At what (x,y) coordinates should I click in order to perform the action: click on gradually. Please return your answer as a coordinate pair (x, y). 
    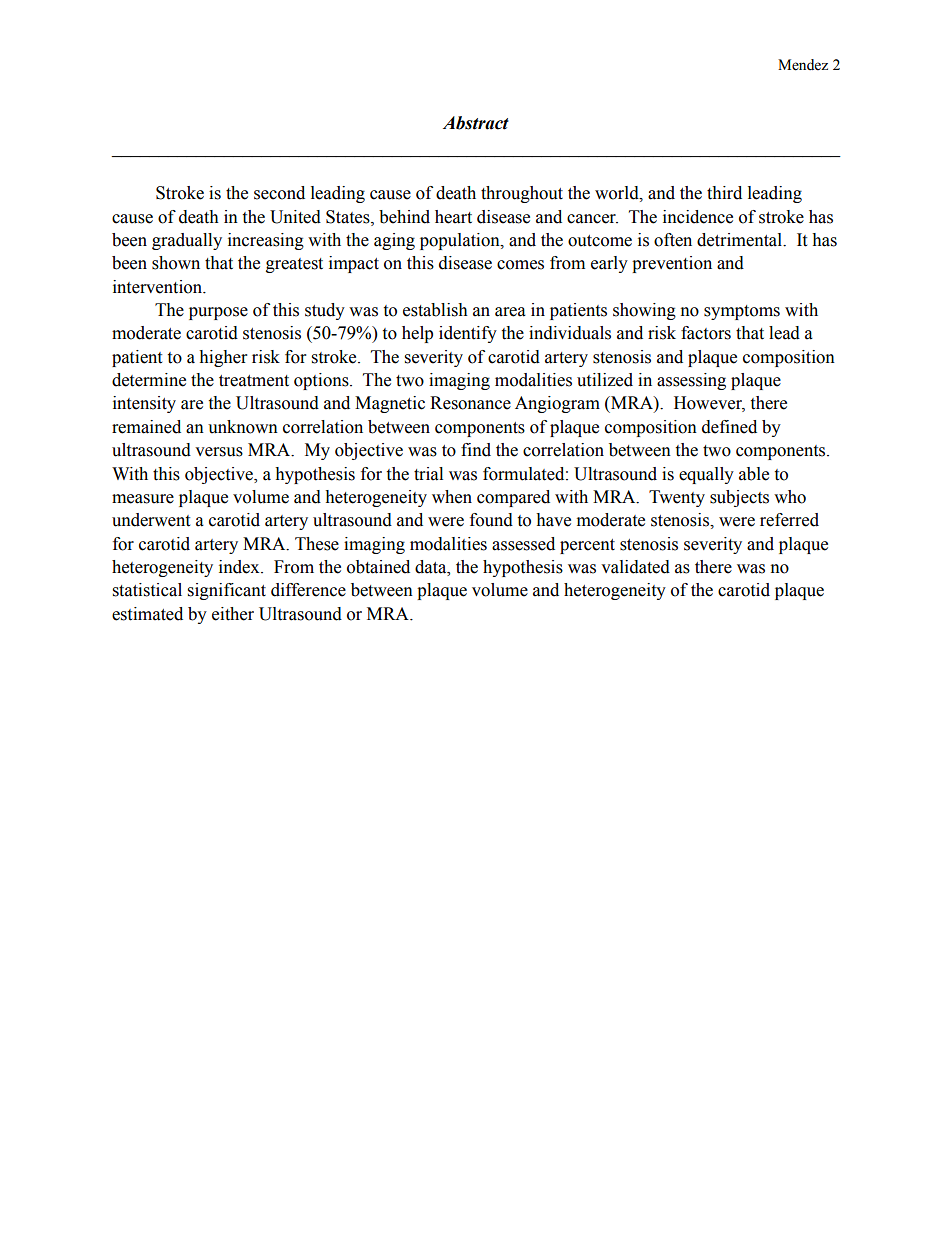
    Looking at the image, I should click on (187, 241).
